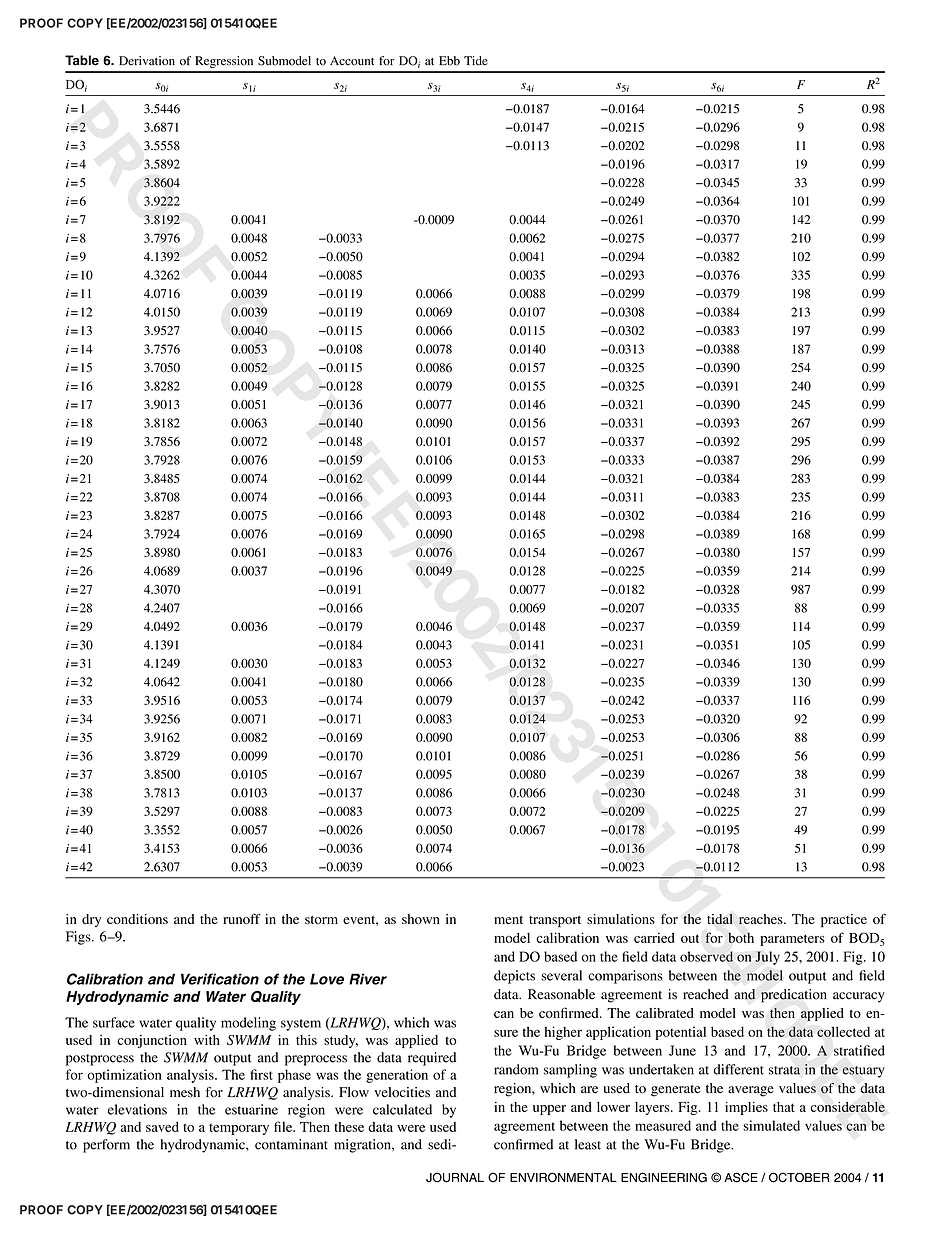  What do you see at coordinates (741, 937) in the screenshot?
I see `both` at bounding box center [741, 937].
